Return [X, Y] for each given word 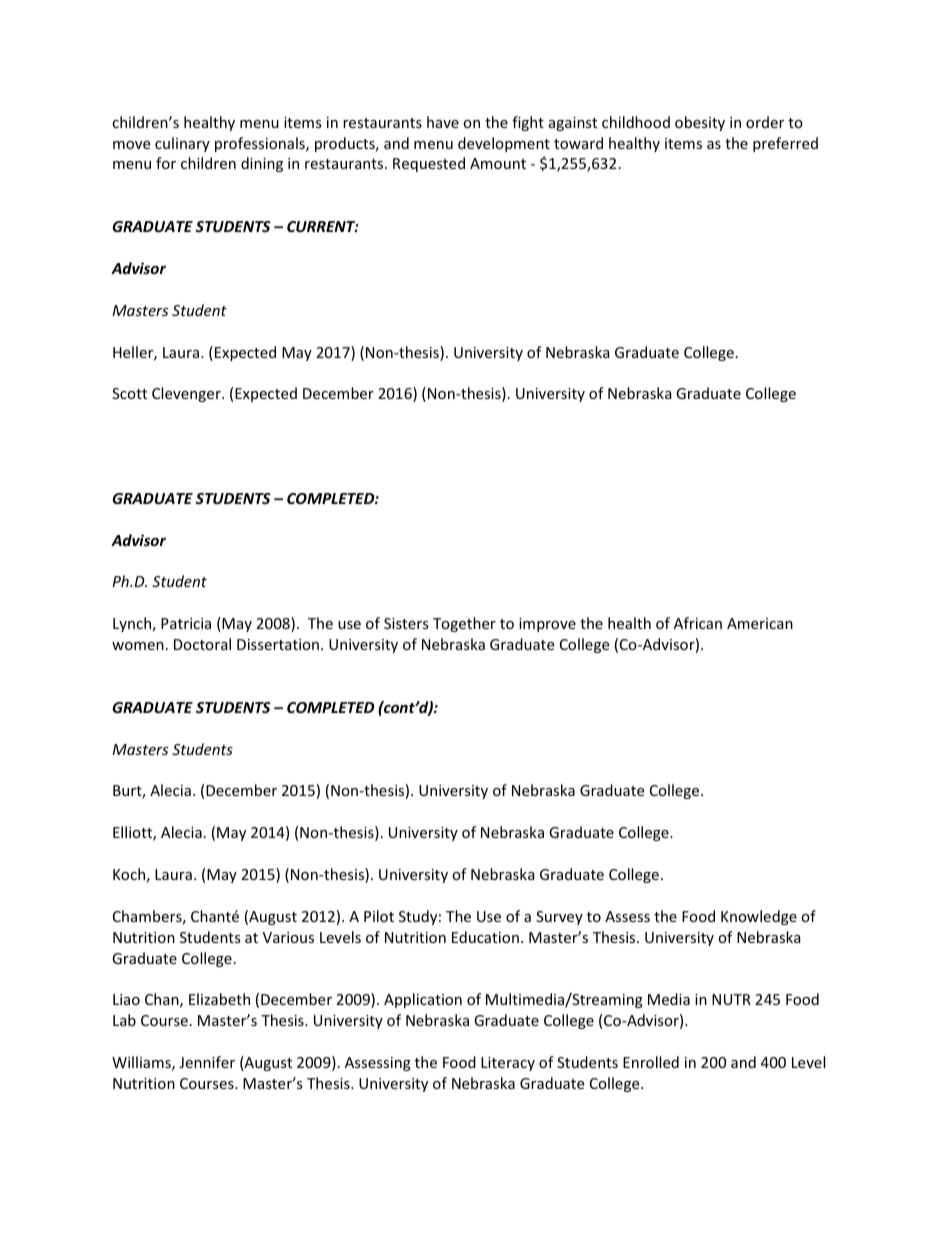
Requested [429, 164]
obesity [700, 123]
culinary [182, 144]
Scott [129, 393]
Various [288, 937]
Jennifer [207, 1062]
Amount [498, 163]
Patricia [186, 623]
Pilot [379, 916]
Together [464, 624]
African [698, 623]
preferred [785, 144]
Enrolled [651, 1062]
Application [423, 1000]
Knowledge [759, 917]
